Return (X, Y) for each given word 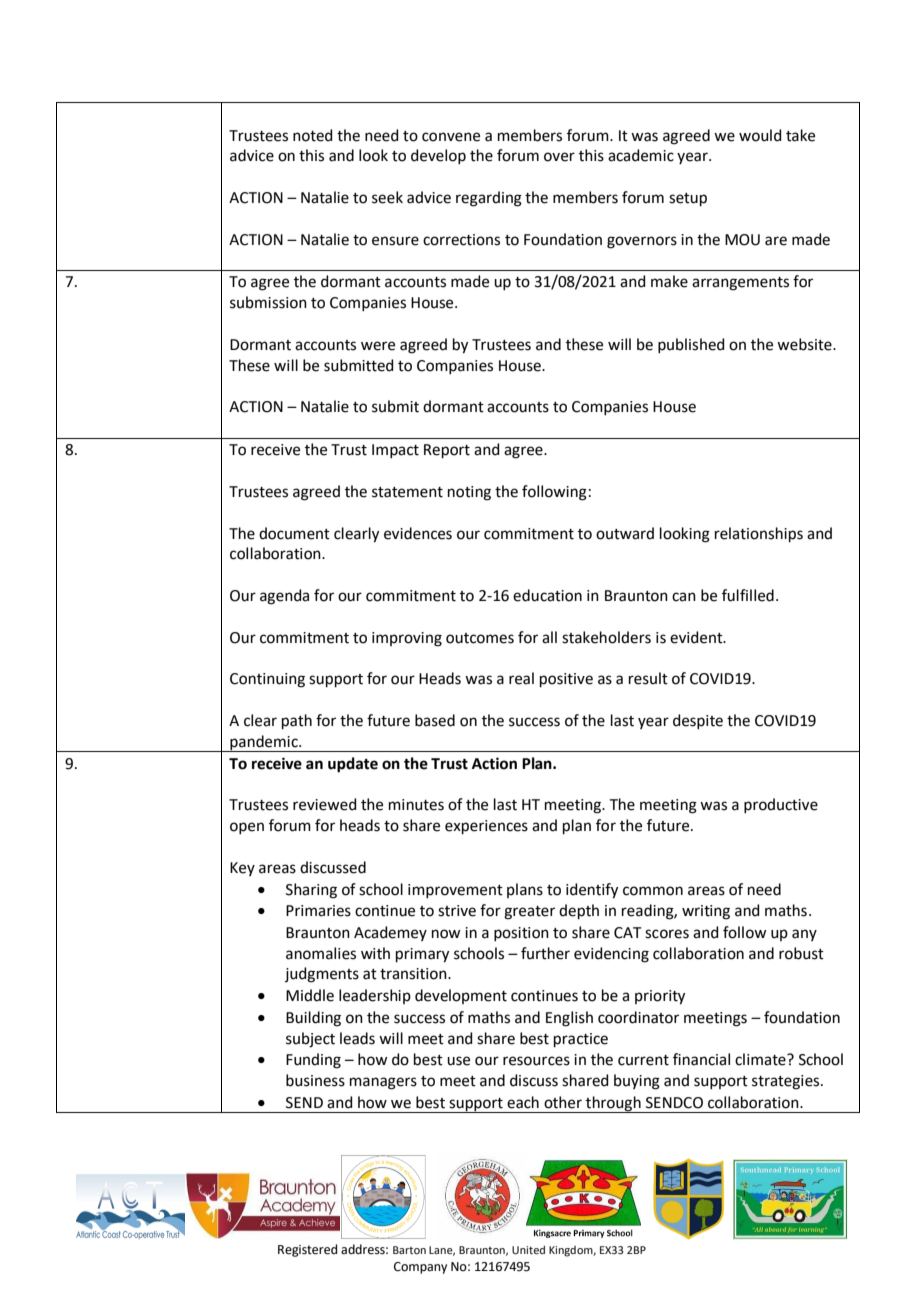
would (760, 135)
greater (529, 913)
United (528, 1250)
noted (313, 135)
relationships (759, 534)
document (294, 533)
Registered (307, 1250)
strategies (787, 1082)
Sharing (311, 891)
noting (469, 493)
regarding (489, 199)
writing (706, 912)
